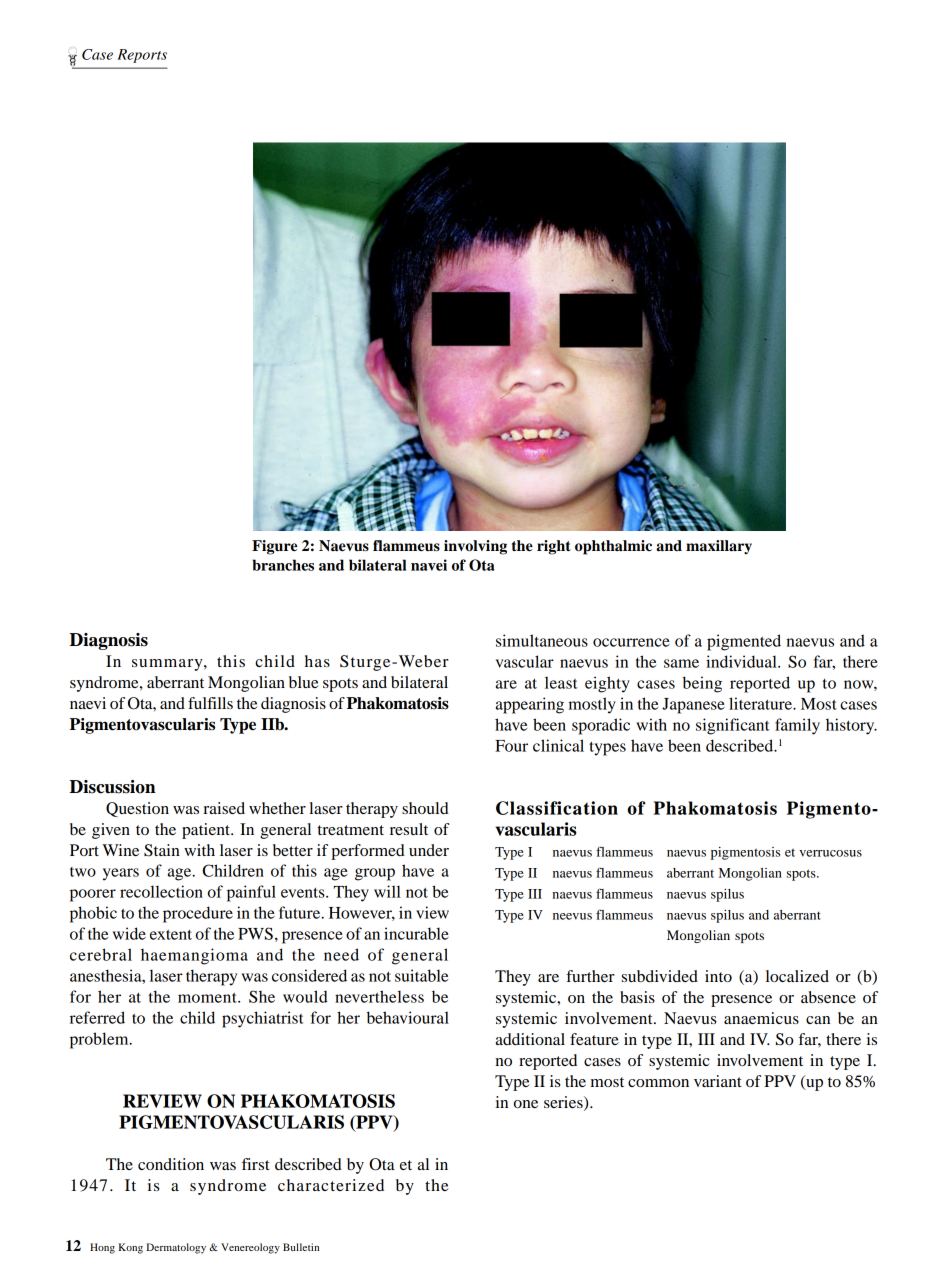 This image has width=945, height=1288. I want to click on involving, so click(475, 547).
